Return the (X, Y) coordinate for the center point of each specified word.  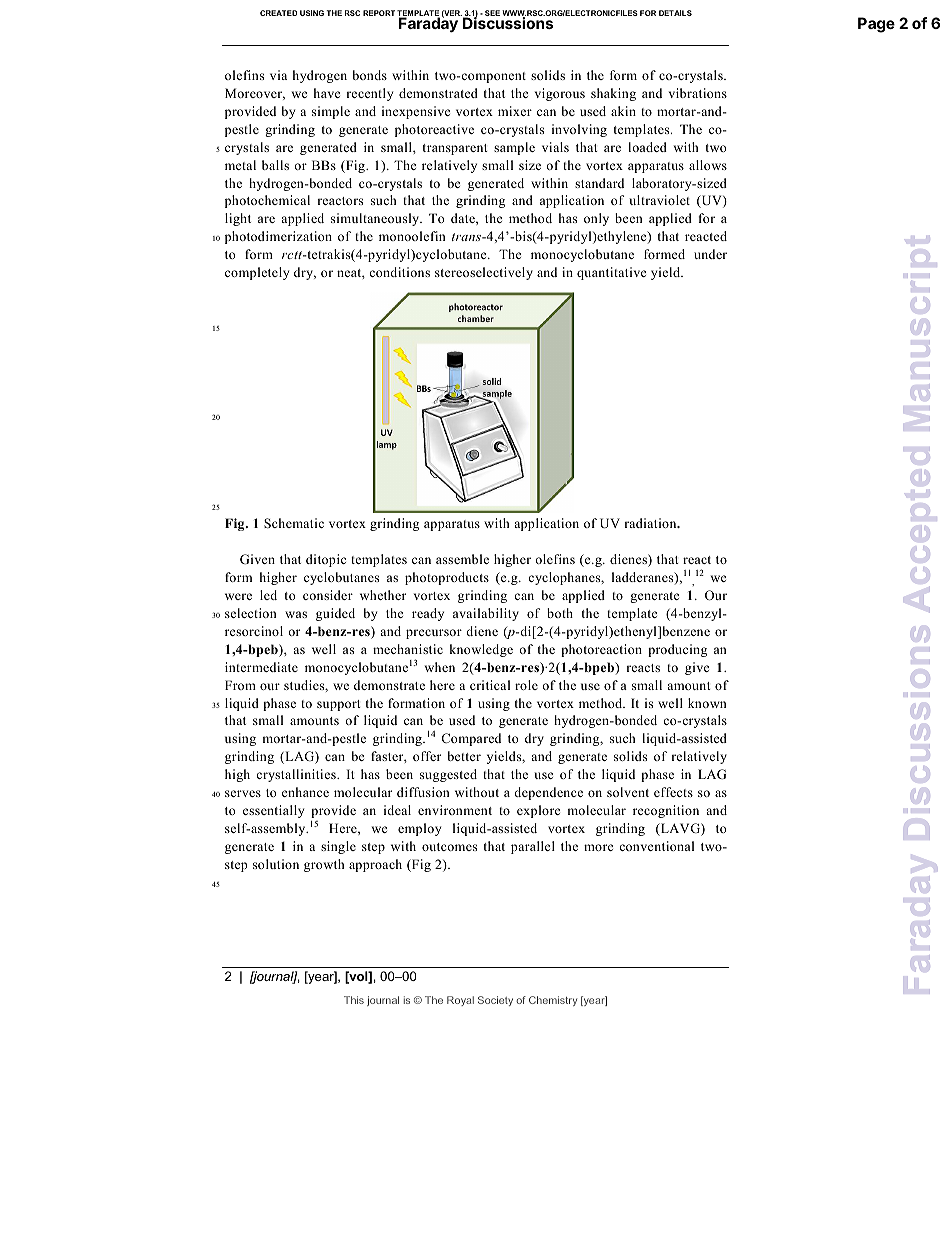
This (354, 1000)
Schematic (294, 523)
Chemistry (553, 1001)
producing (677, 650)
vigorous (560, 94)
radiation (651, 523)
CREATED (279, 13)
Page (876, 25)
